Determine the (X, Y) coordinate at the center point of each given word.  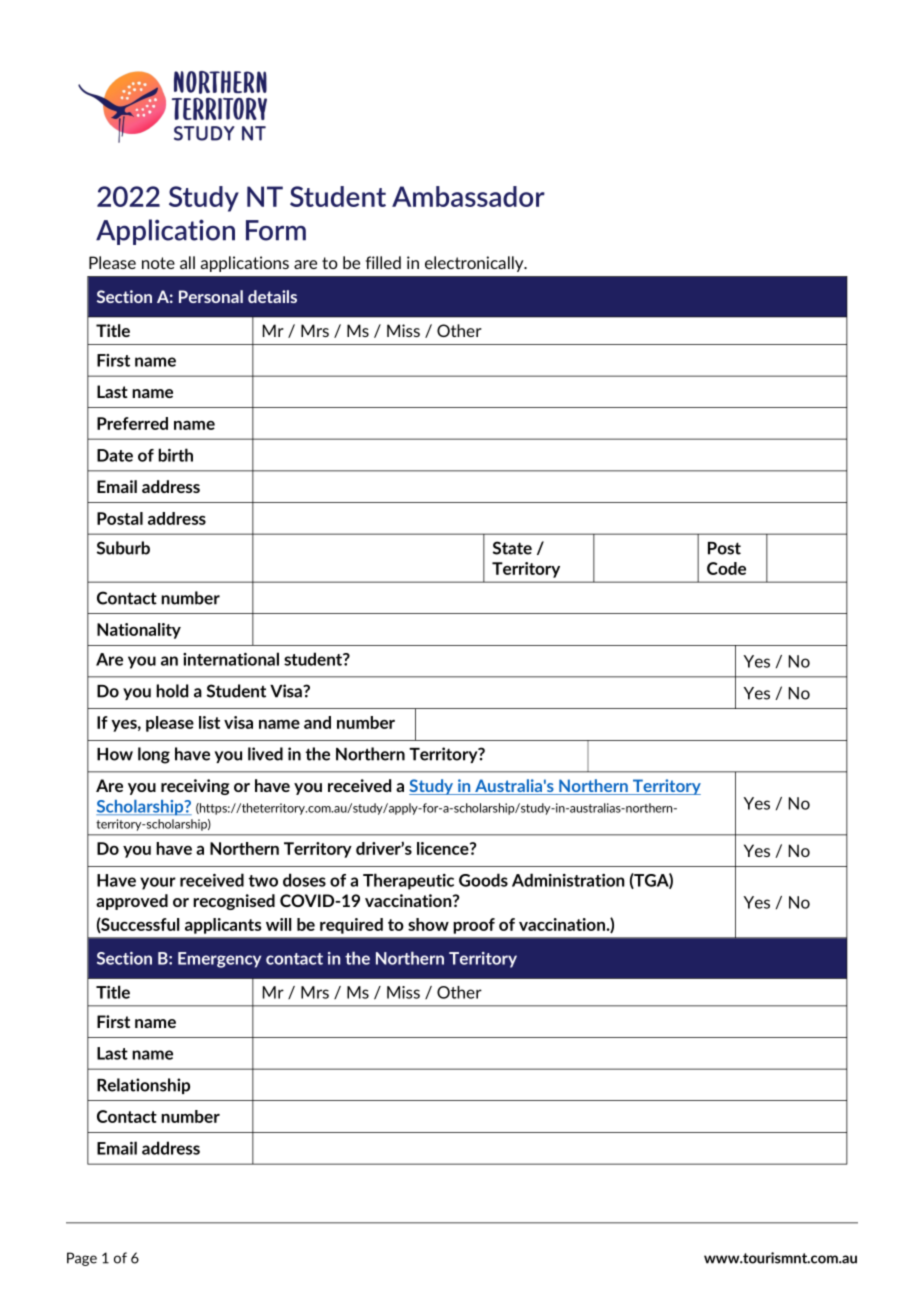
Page (82, 1259)
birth (175, 455)
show (428, 924)
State (512, 548)
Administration (568, 880)
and (317, 722)
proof (474, 926)
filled (383, 262)
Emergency (219, 960)
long (154, 755)
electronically (475, 264)
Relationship (143, 1086)
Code (726, 568)
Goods (483, 880)
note (158, 263)
